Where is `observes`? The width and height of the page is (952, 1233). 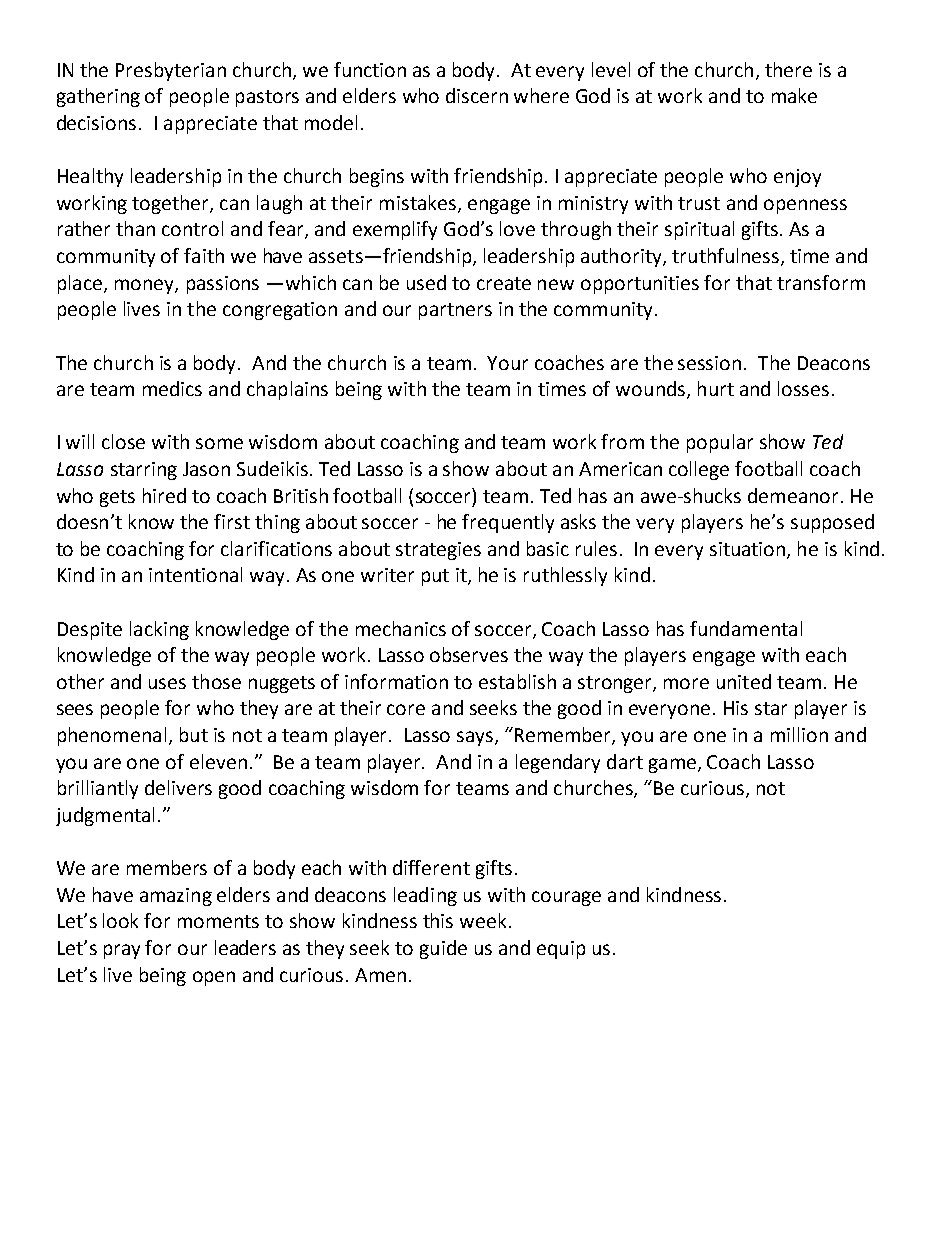 observes is located at coordinates (469, 654).
